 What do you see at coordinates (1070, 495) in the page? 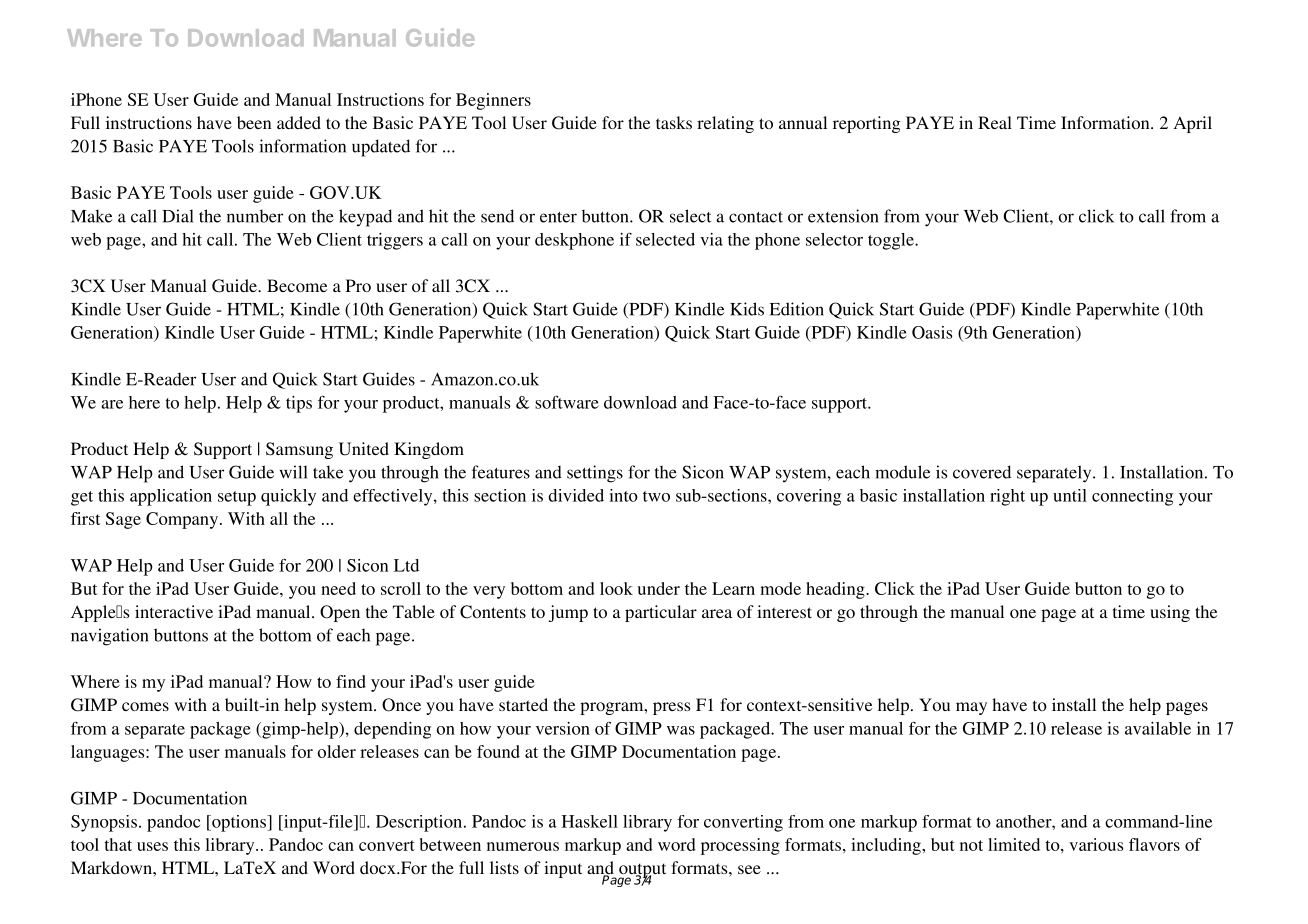
I see `until` at bounding box center [1070, 495].
